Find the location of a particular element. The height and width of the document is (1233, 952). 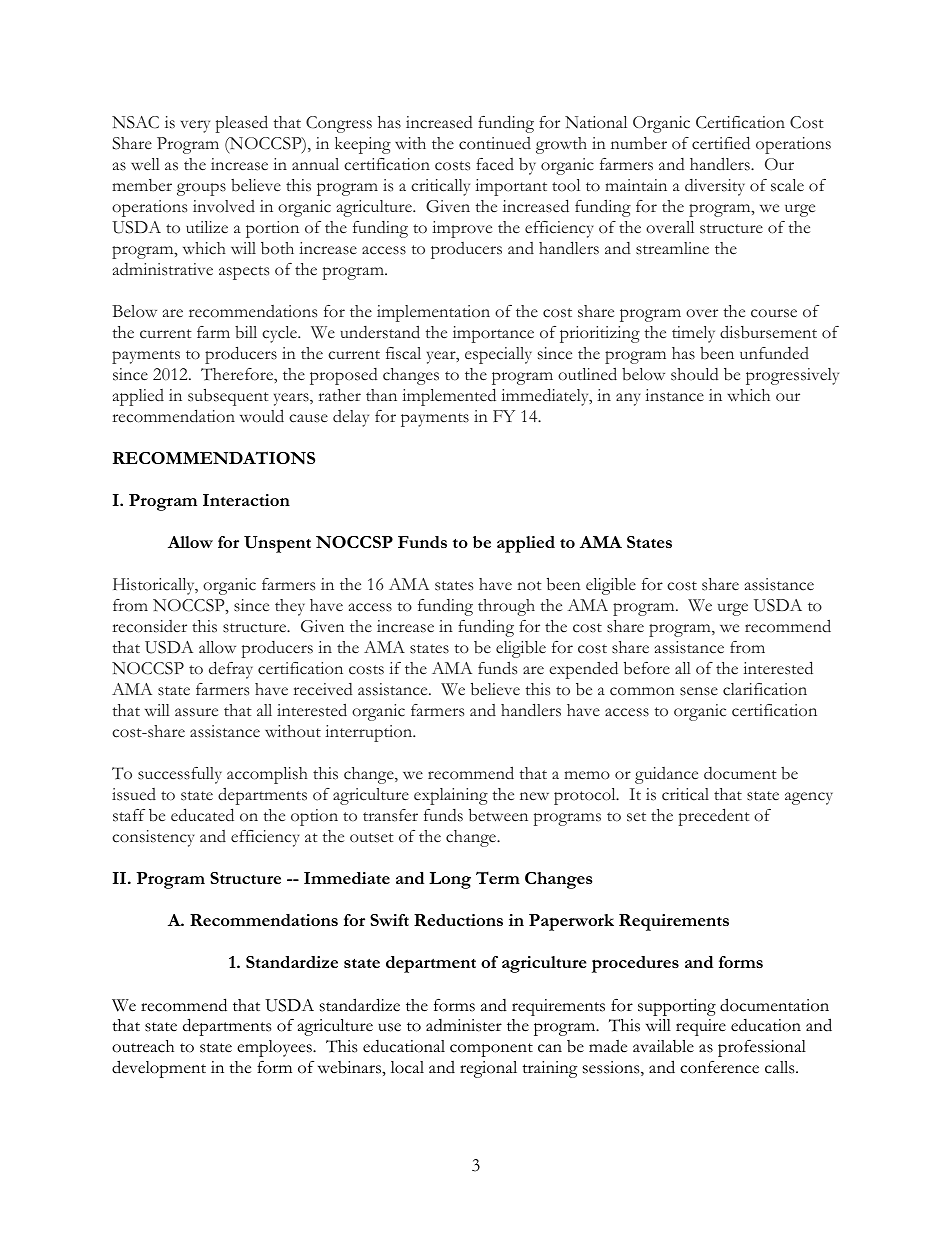

continued is located at coordinates (495, 143).
